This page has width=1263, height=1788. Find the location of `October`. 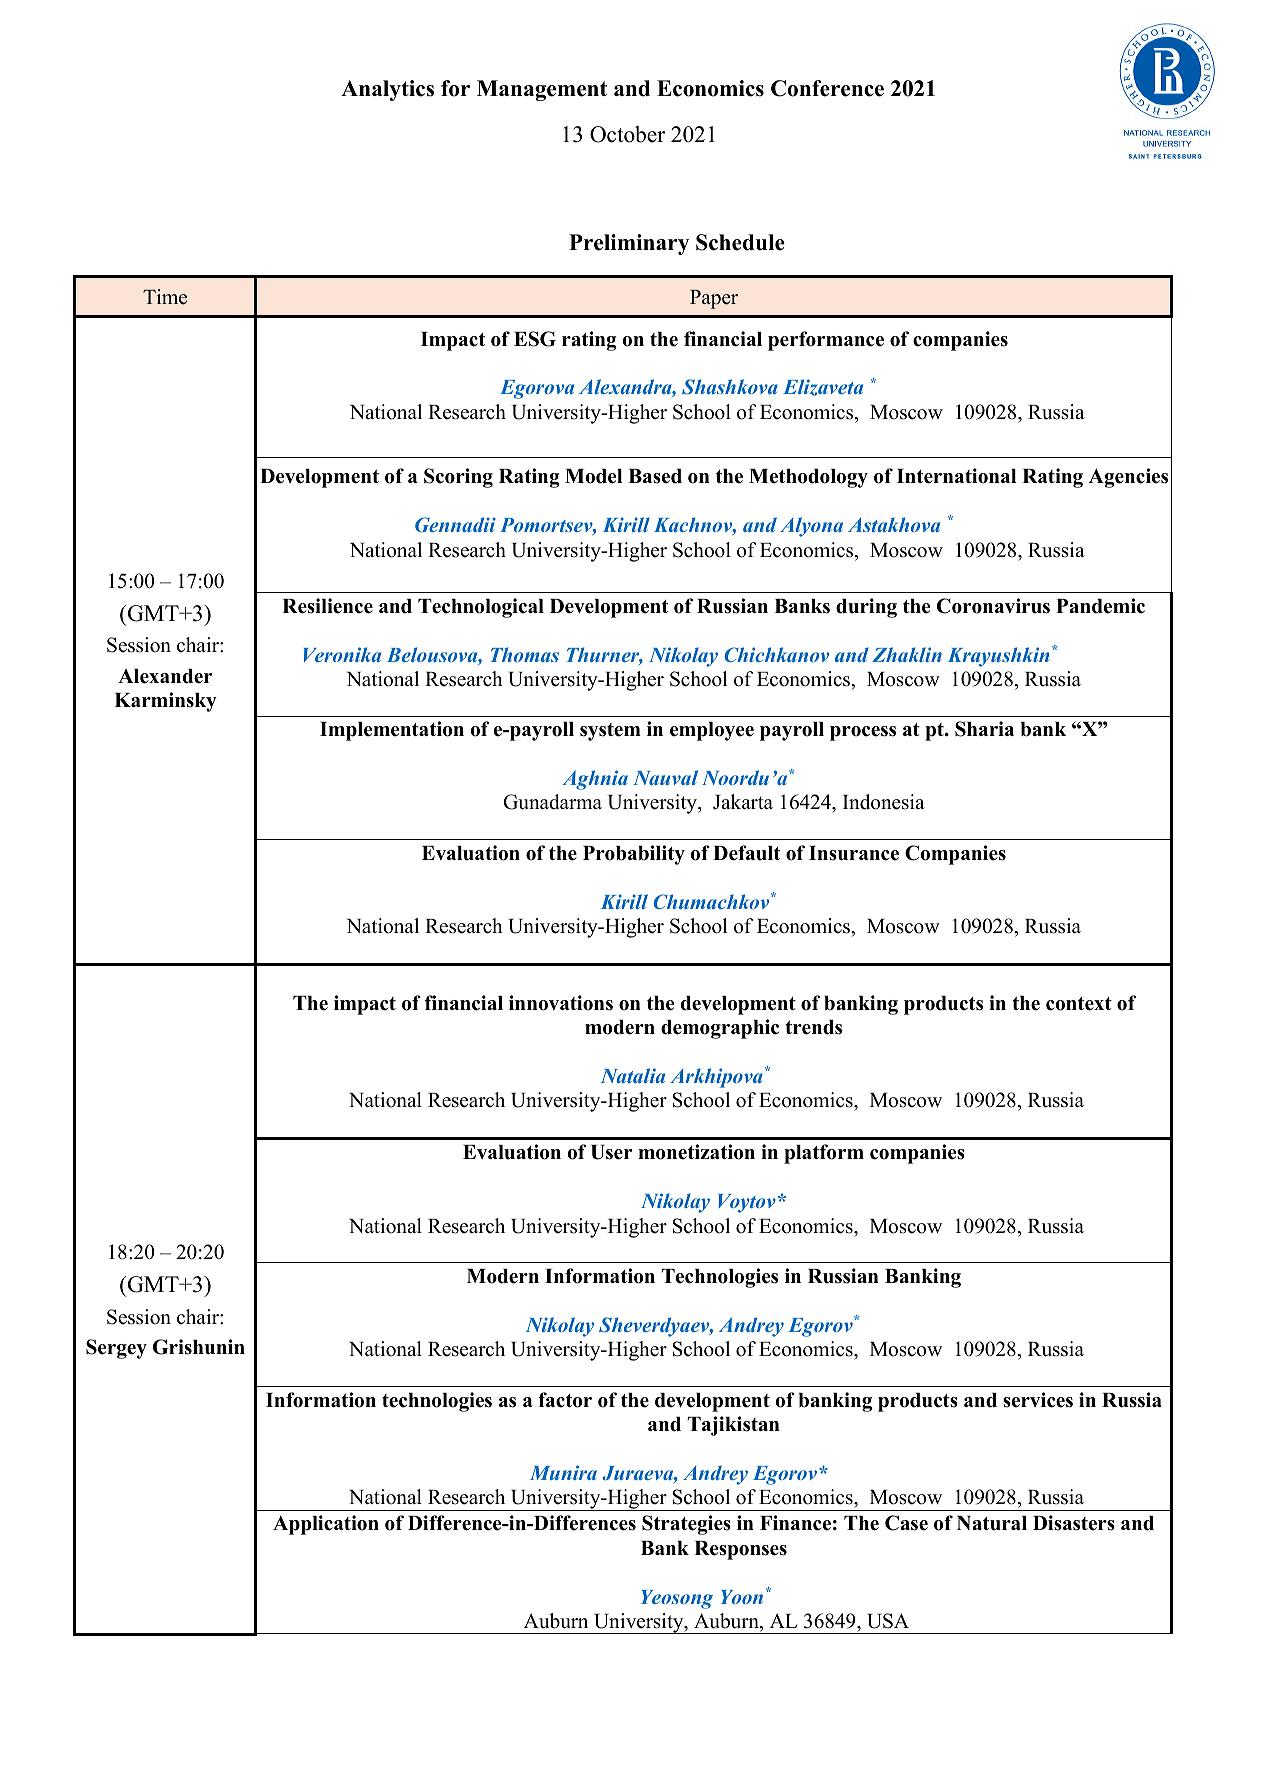

October is located at coordinates (627, 134).
